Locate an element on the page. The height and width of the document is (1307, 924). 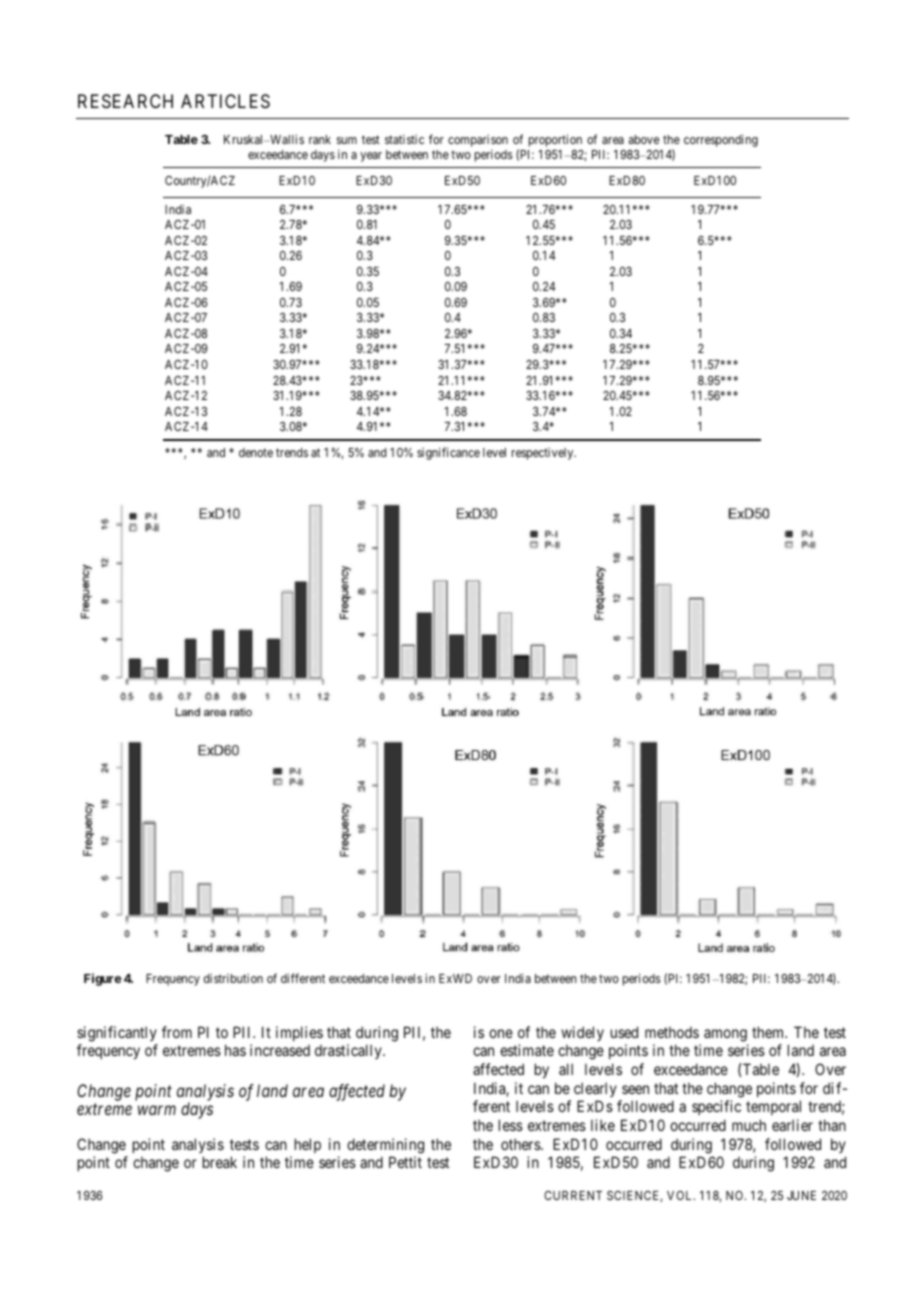
ARTICLES is located at coordinates (225, 101).
